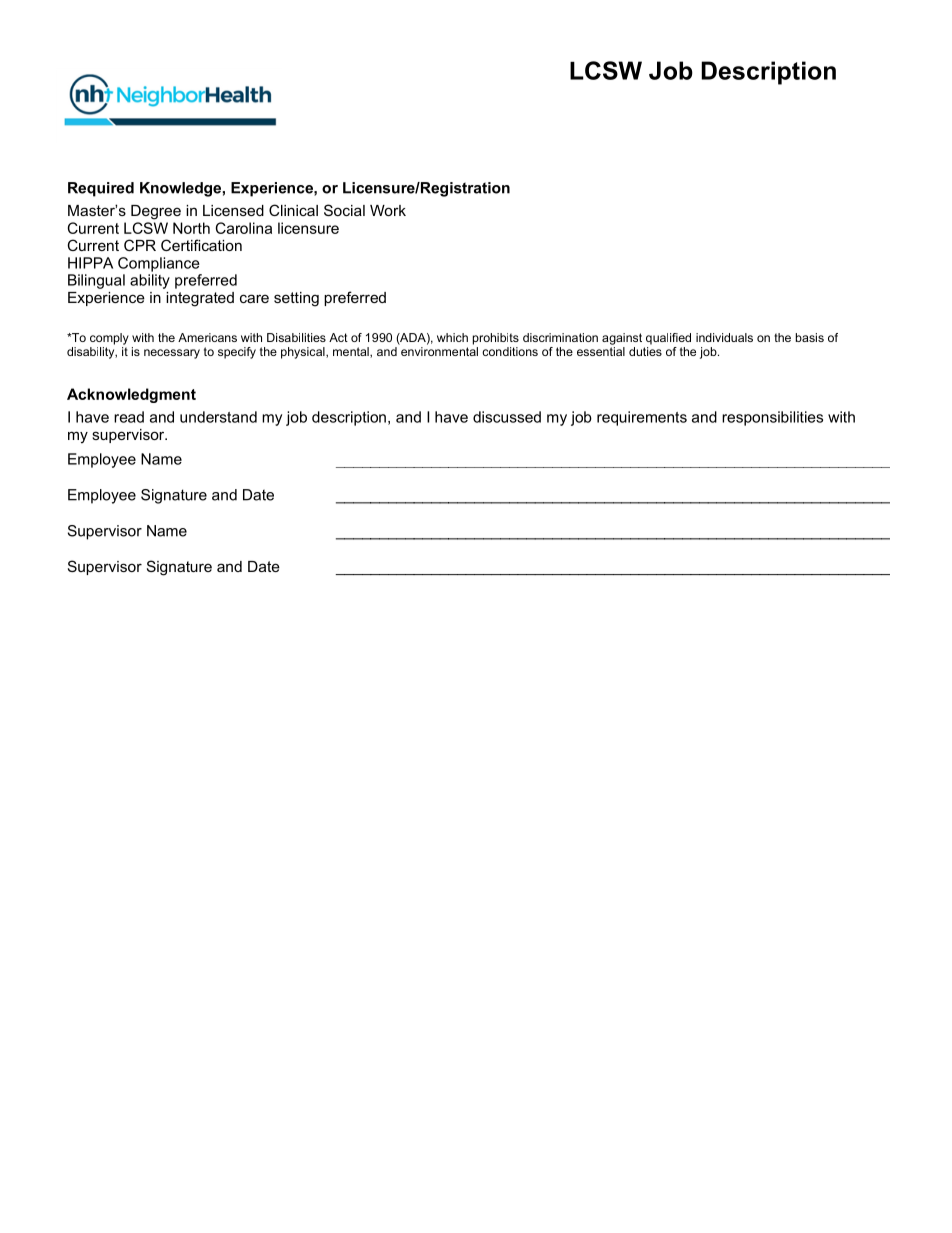 Image resolution: width=952 pixels, height=1233 pixels. Describe the element at coordinates (344, 210) in the image. I see `Social` at that location.
